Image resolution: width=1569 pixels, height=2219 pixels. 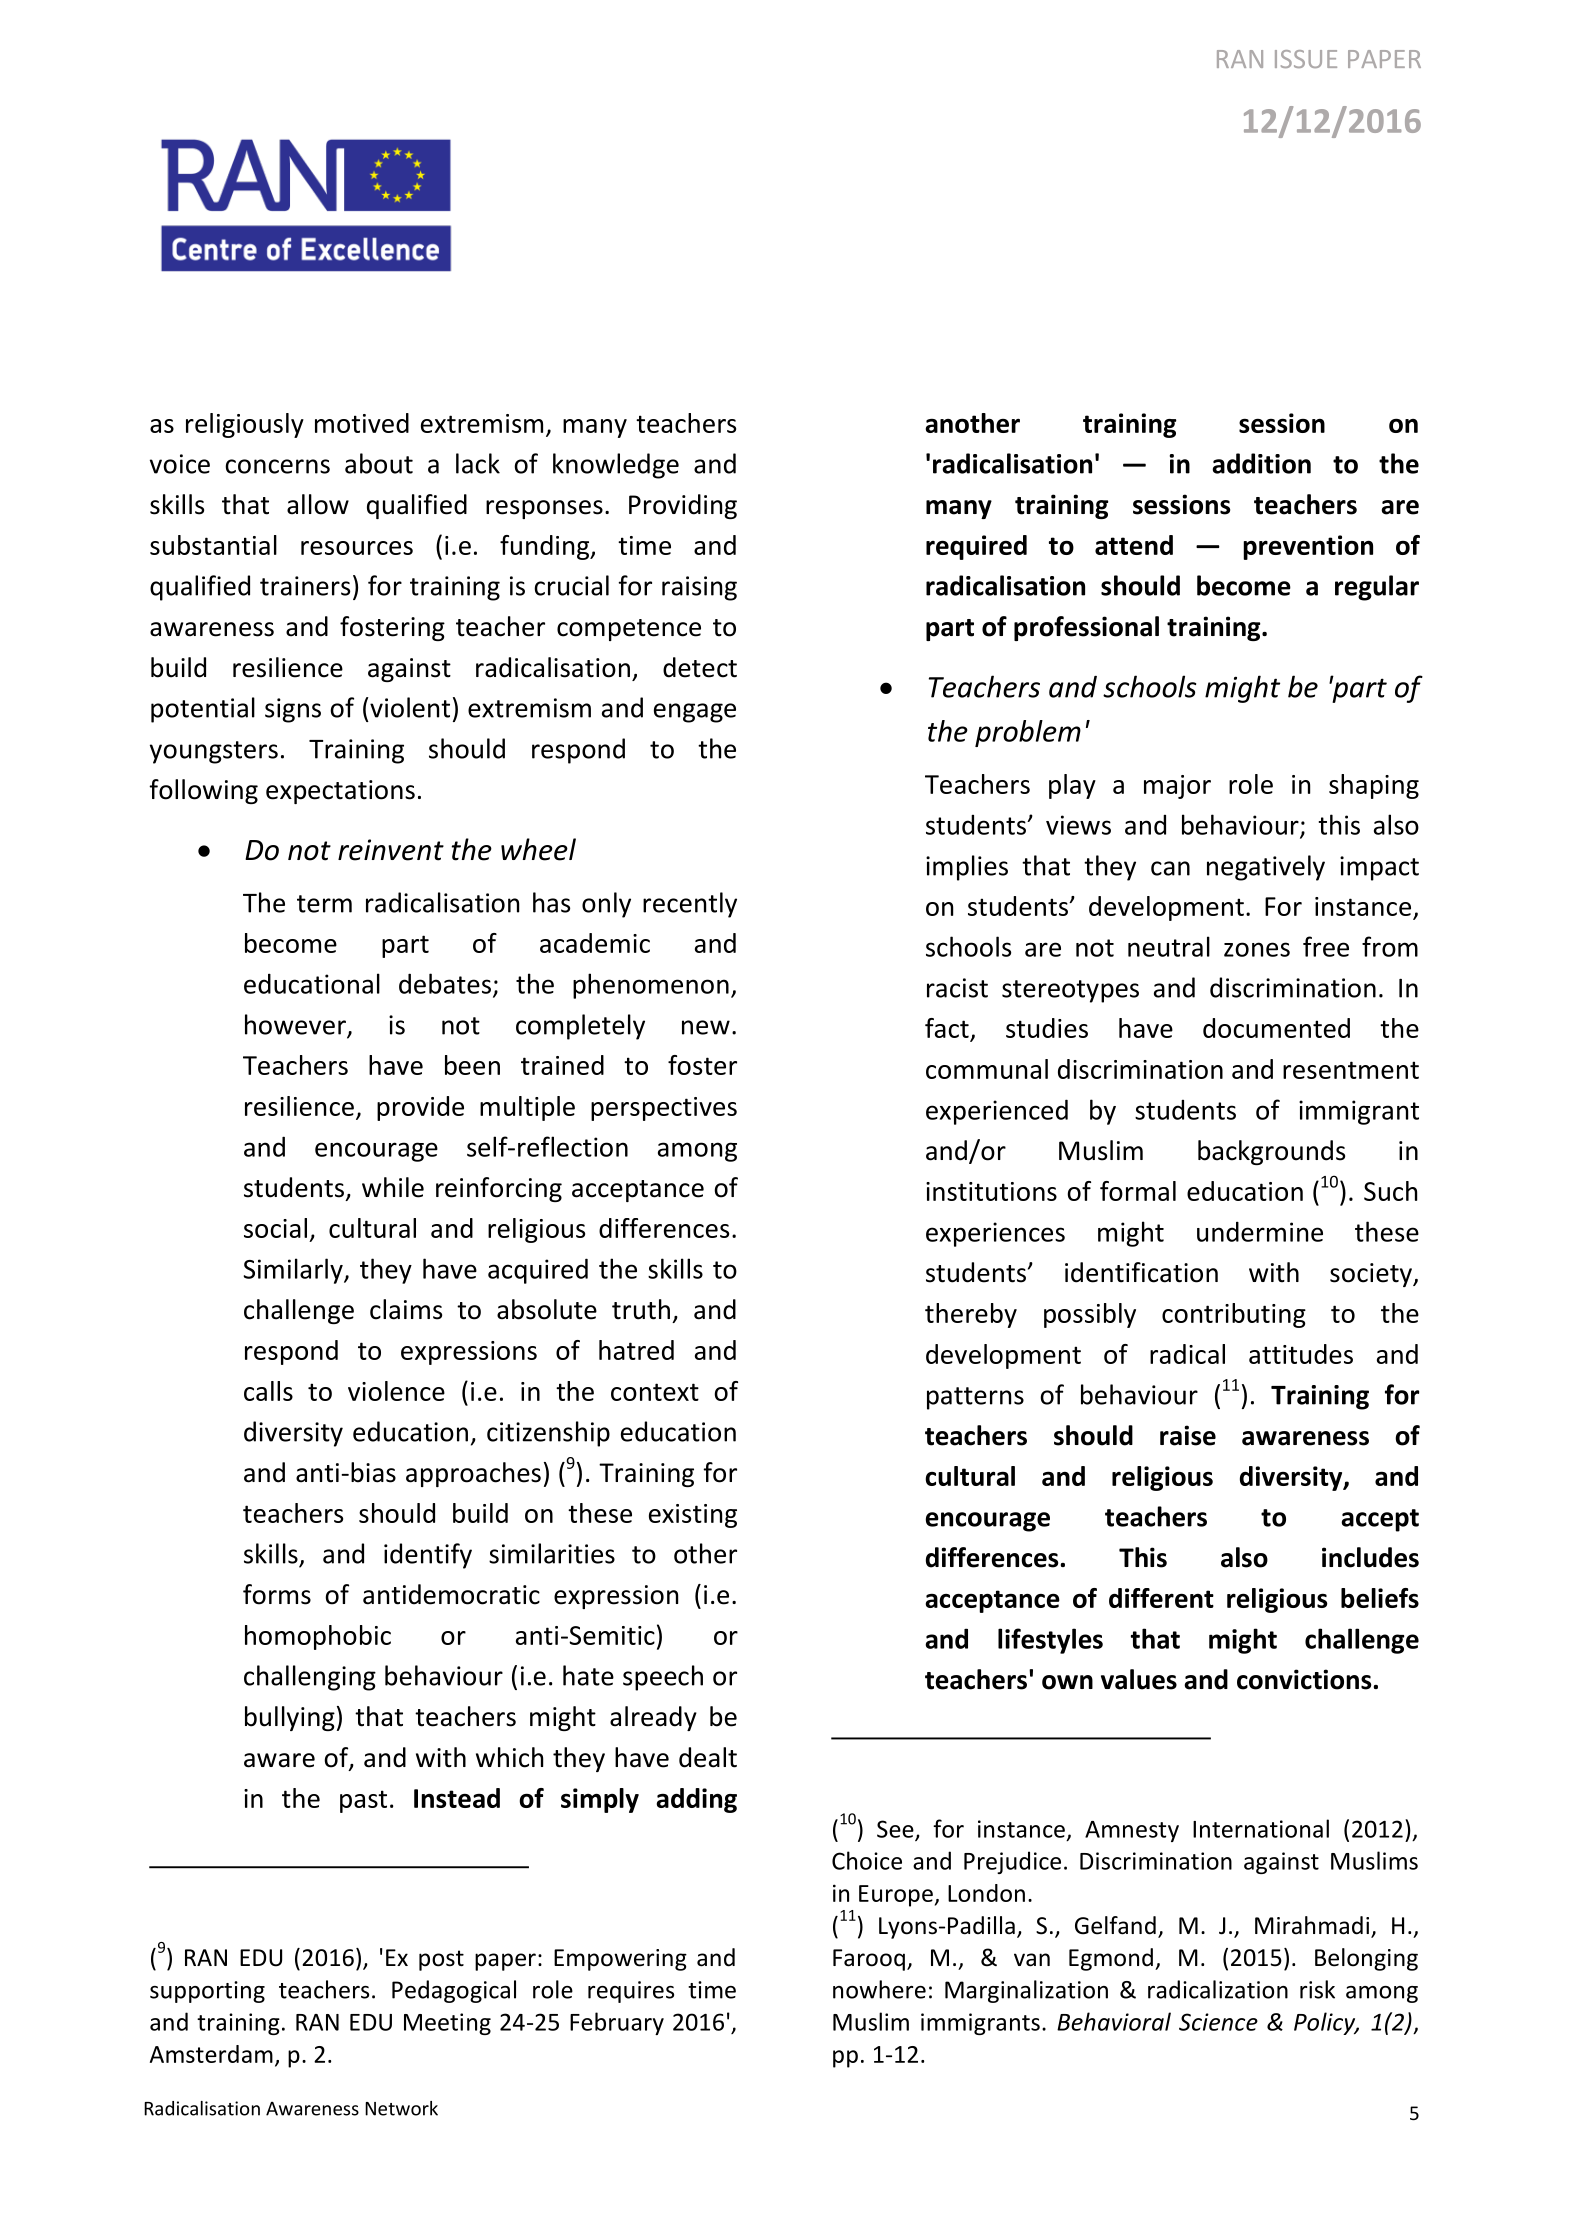 What do you see at coordinates (616, 466) in the document?
I see `knowledge` at bounding box center [616, 466].
